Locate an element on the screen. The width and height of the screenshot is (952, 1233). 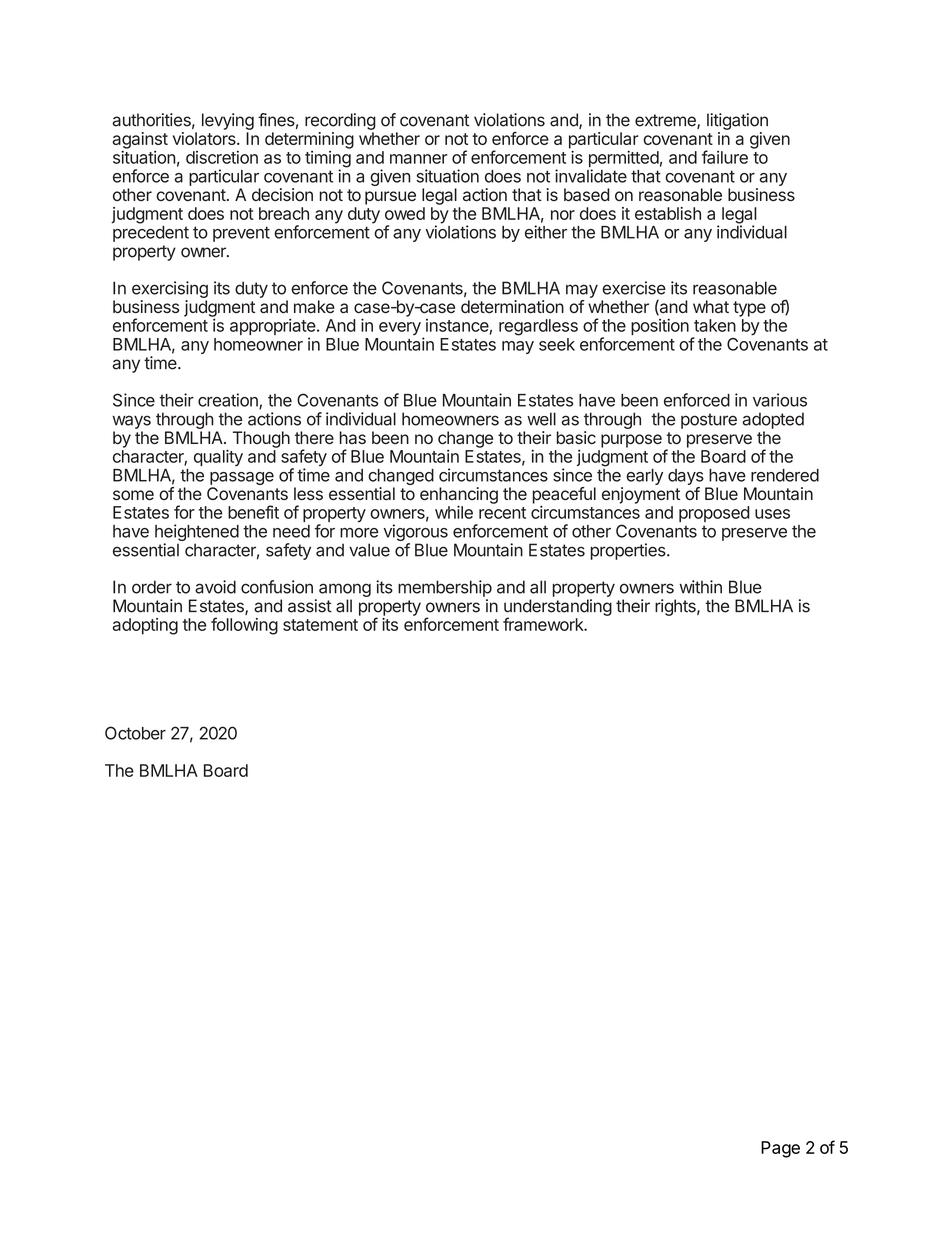
statement is located at coordinates (320, 625).
